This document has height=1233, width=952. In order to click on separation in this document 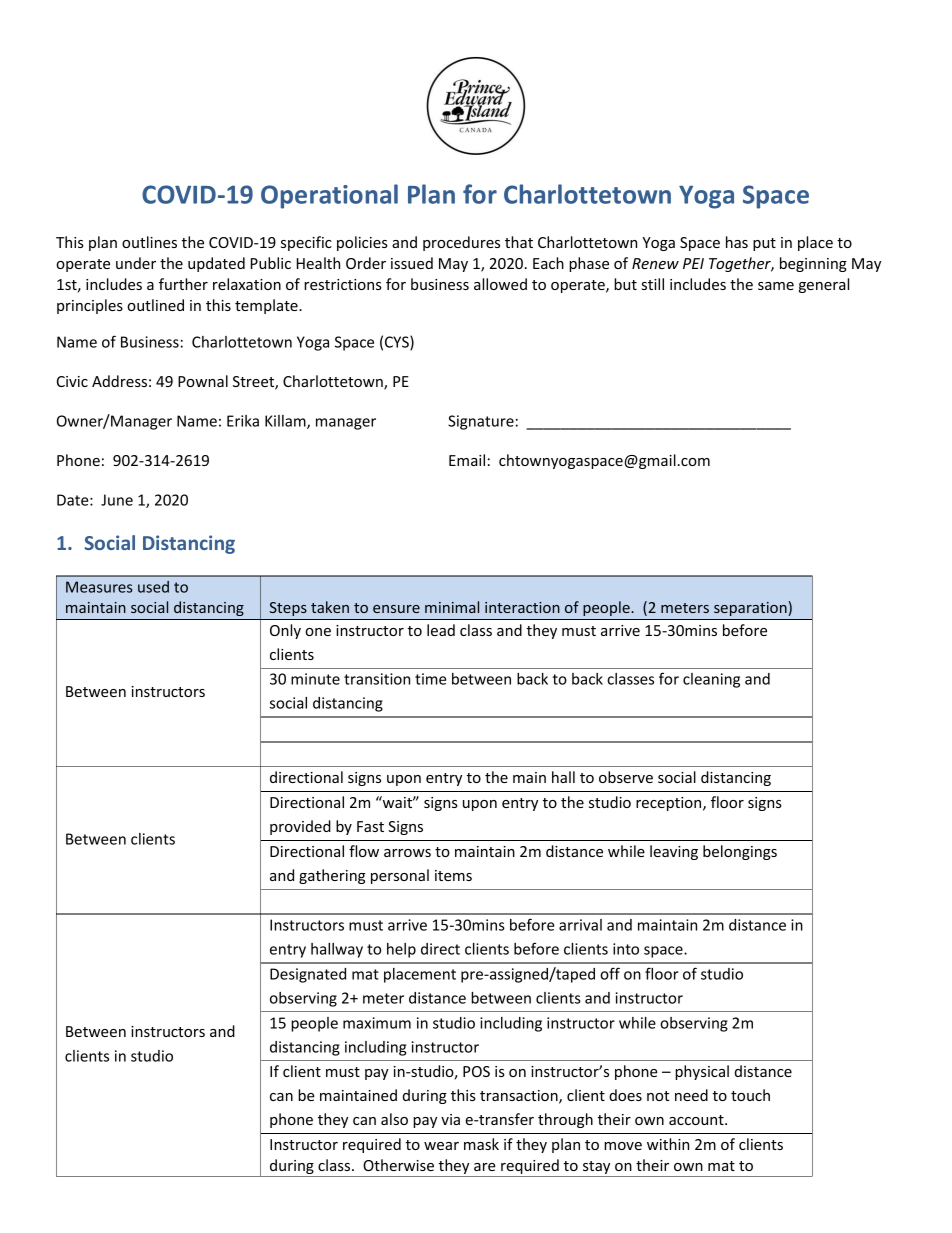, I will do `click(750, 609)`.
